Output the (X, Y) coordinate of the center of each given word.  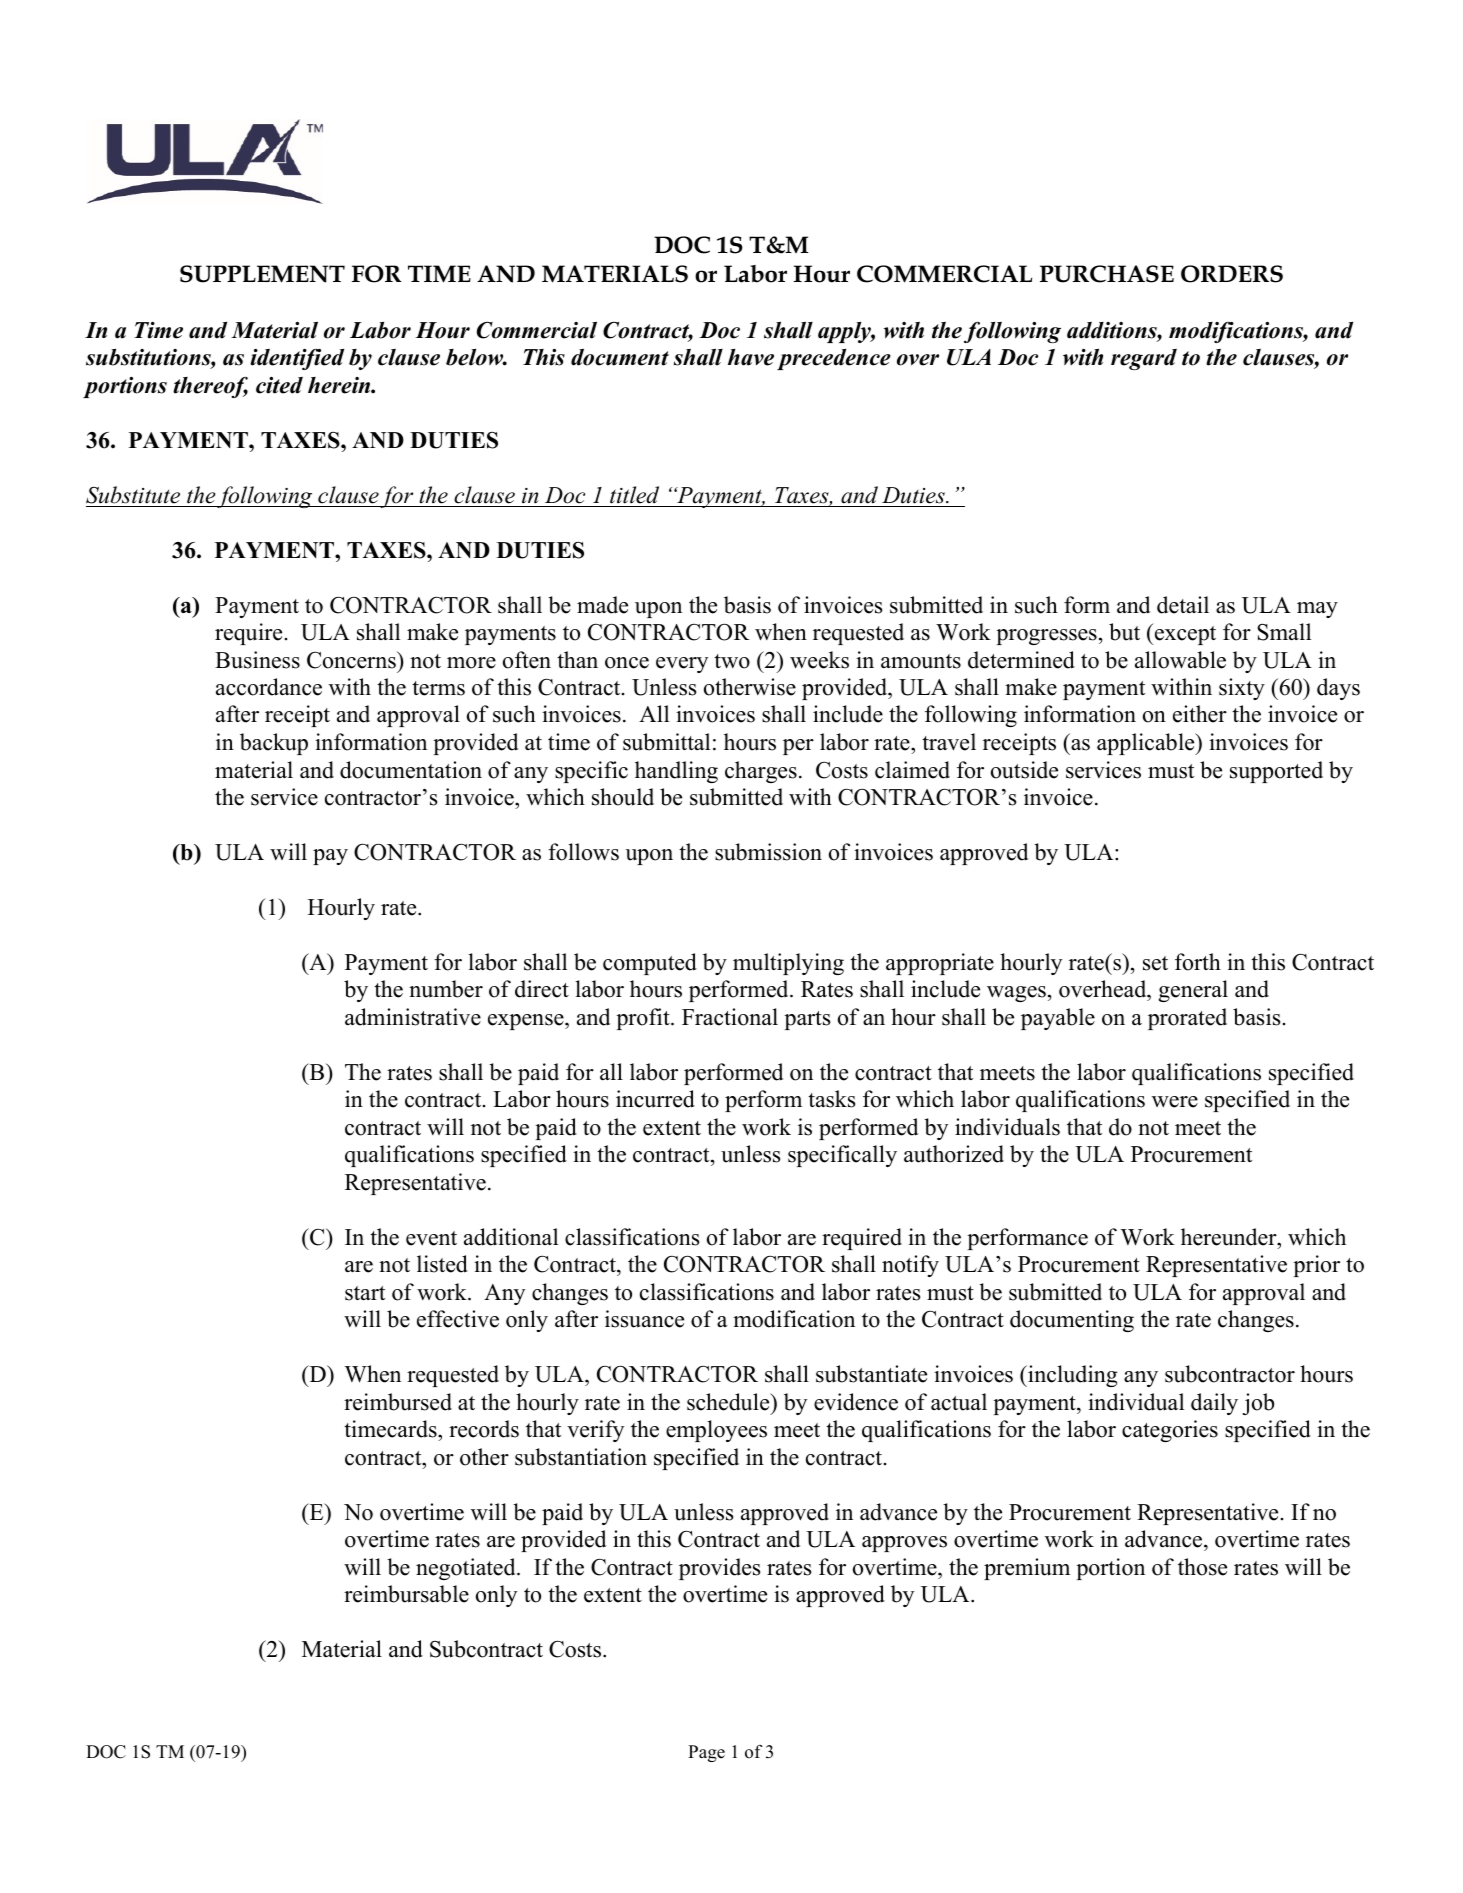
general (1193, 991)
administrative (413, 1017)
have (751, 357)
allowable (1180, 660)
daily (1214, 1404)
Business (257, 660)
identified (297, 359)
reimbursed (398, 1402)
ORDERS (1232, 274)
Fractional (730, 1017)
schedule (729, 1402)
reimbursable (406, 1594)
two (732, 661)
